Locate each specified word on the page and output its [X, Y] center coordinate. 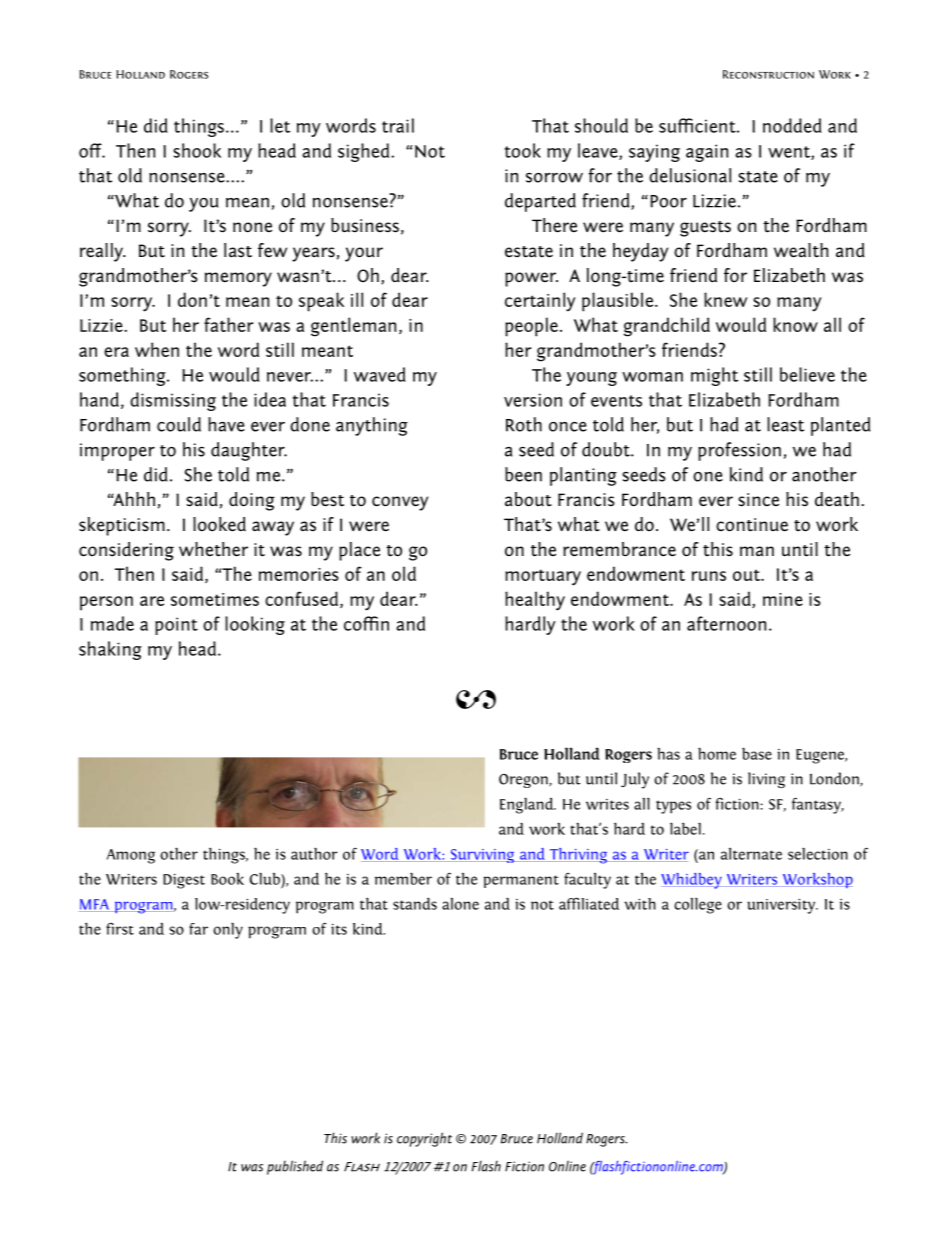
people [531, 327]
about [528, 499]
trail [398, 125]
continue [752, 525]
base [757, 753]
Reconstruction [768, 74]
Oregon [524, 781]
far [198, 929]
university [782, 906]
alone [460, 903]
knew [726, 299]
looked [219, 524]
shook [197, 150]
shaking [110, 650]
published [295, 1167]
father [228, 324]
